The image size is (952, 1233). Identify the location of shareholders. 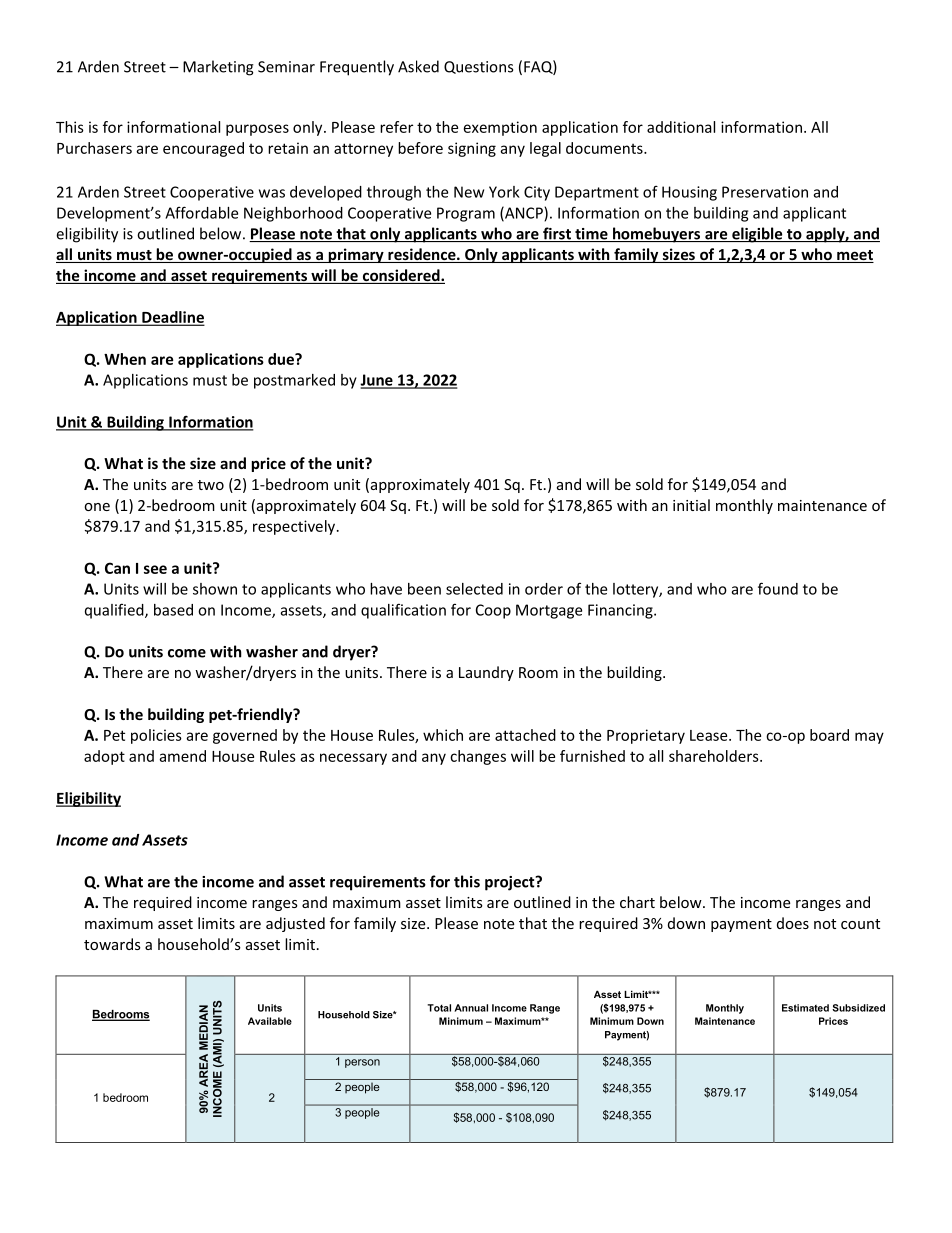
(715, 756).
